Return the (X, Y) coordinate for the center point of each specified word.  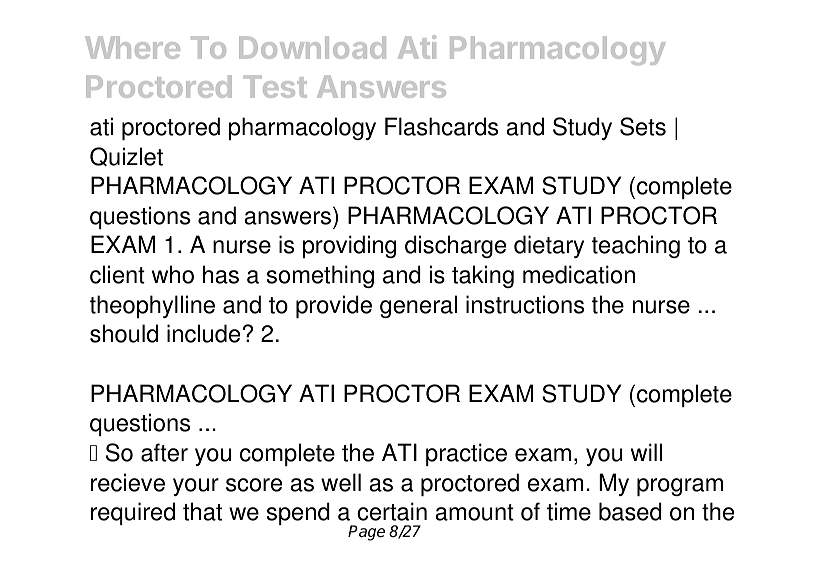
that (202, 511)
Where (132, 47)
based (630, 511)
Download (312, 47)
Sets (643, 126)
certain (392, 511)
